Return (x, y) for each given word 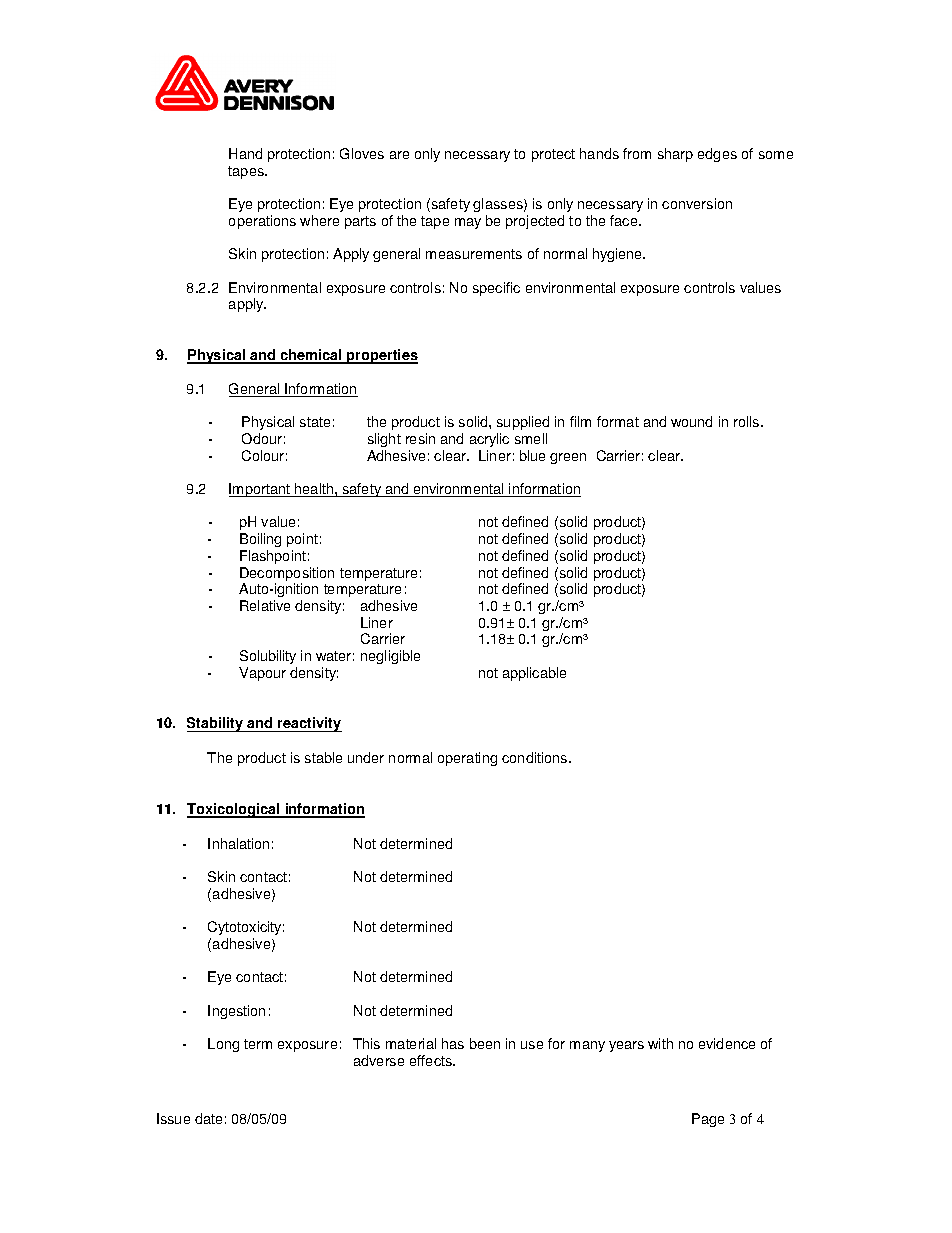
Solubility (268, 657)
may (468, 223)
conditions (536, 757)
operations (262, 222)
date (208, 1118)
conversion (697, 203)
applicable (534, 674)
